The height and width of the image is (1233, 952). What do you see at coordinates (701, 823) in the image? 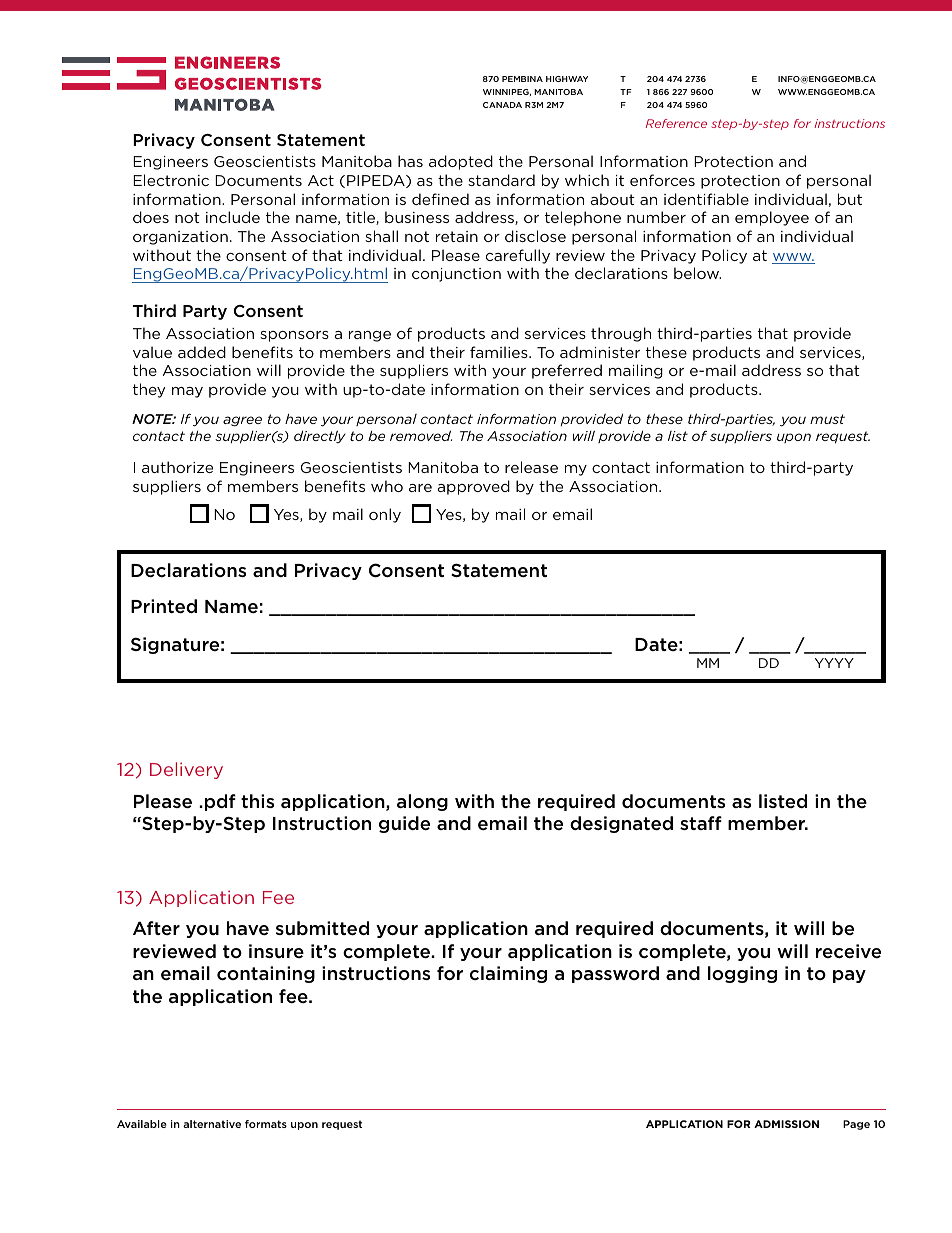
I see `staff` at bounding box center [701, 823].
